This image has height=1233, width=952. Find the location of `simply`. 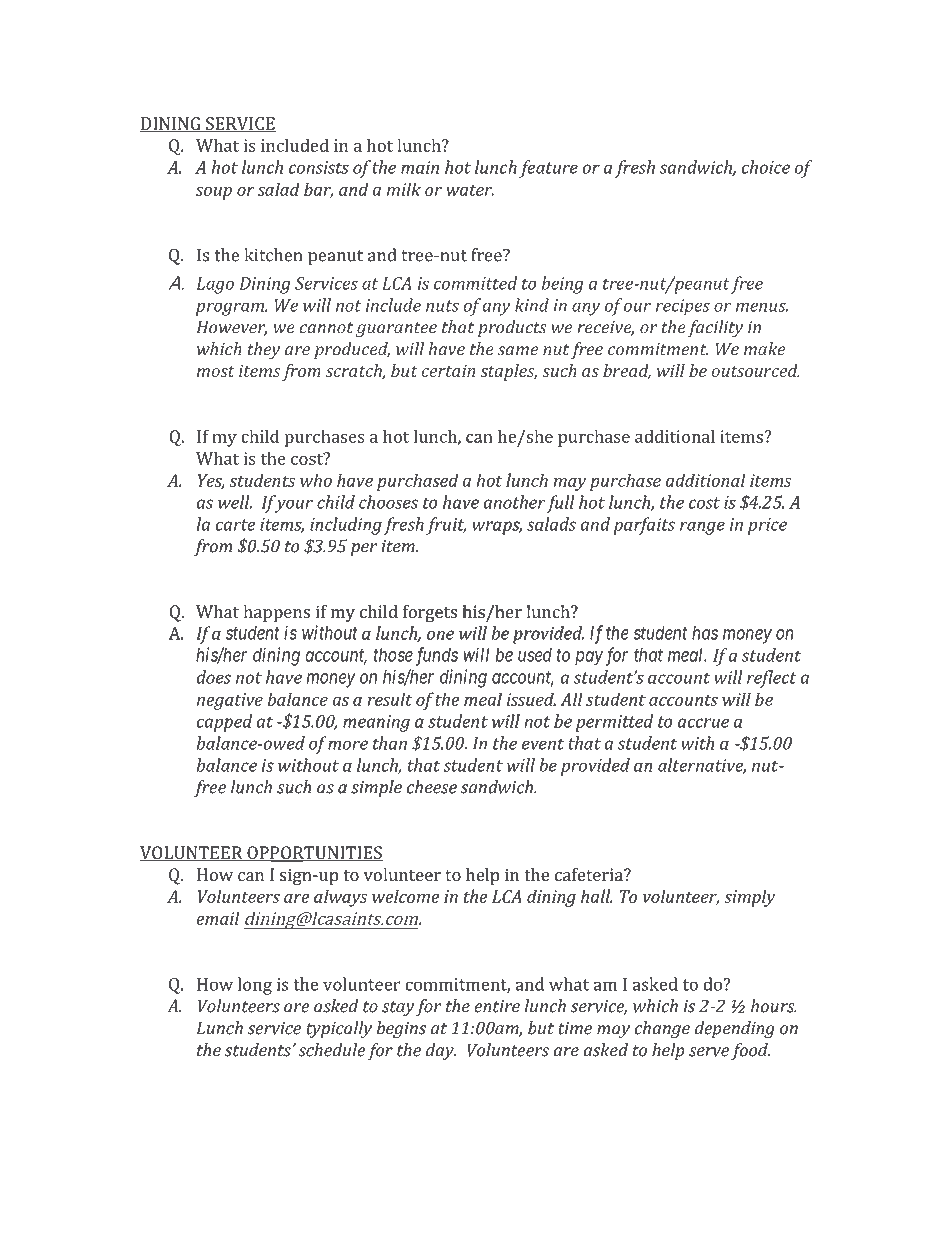

simply is located at coordinates (749, 898).
